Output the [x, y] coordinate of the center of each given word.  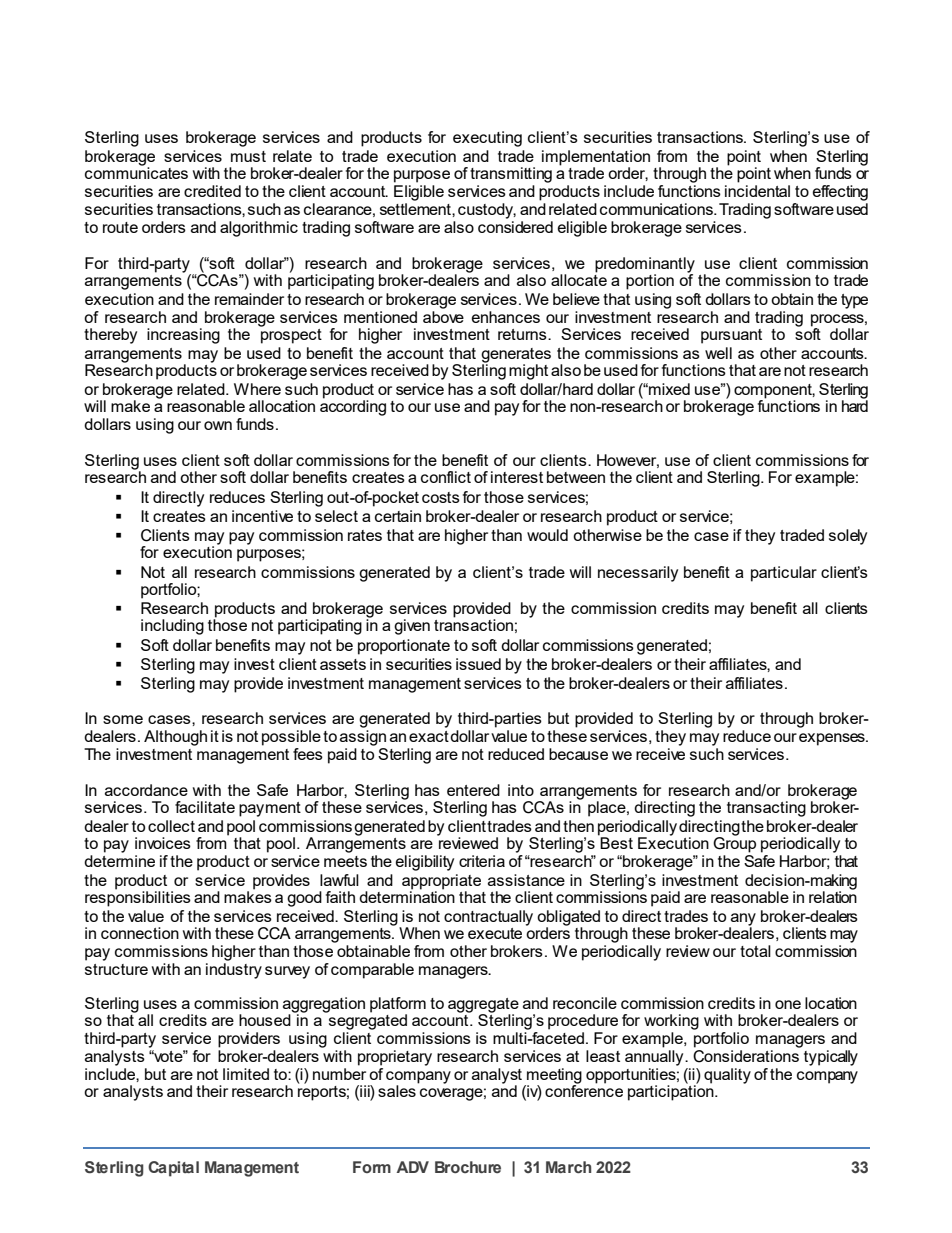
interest [517, 477]
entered [473, 790]
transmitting [511, 175]
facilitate [205, 807]
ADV [413, 1167]
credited [212, 191]
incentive [262, 516]
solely [848, 537]
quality [727, 1076]
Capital [173, 1169]
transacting [766, 809]
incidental [757, 191]
